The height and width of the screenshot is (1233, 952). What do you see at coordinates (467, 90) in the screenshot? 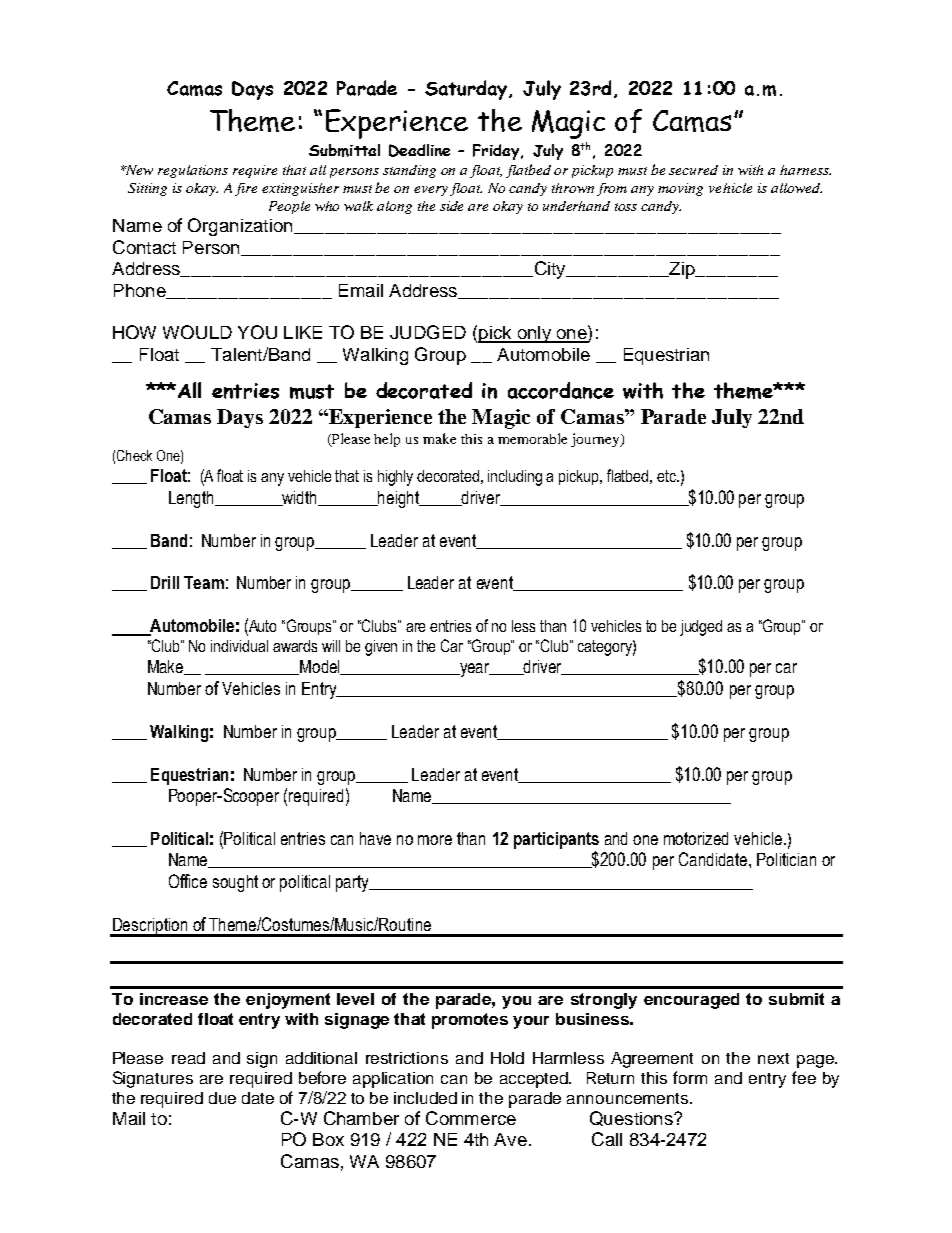
I see `Saturday` at bounding box center [467, 90].
